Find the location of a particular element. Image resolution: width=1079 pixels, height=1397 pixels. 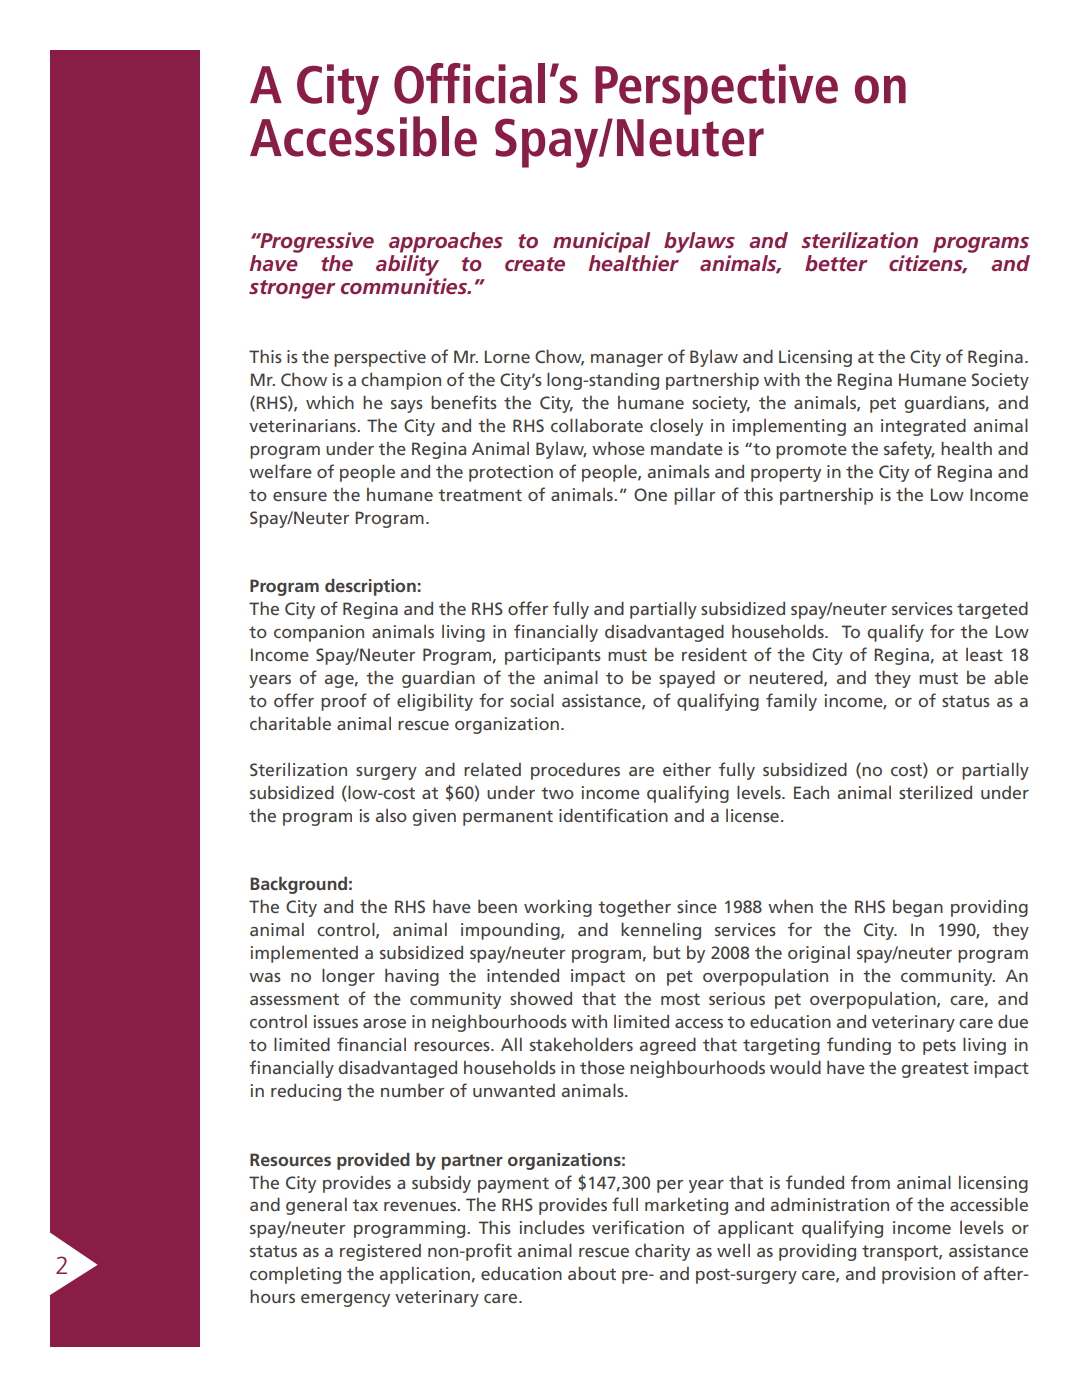

registered is located at coordinates (380, 1252).
